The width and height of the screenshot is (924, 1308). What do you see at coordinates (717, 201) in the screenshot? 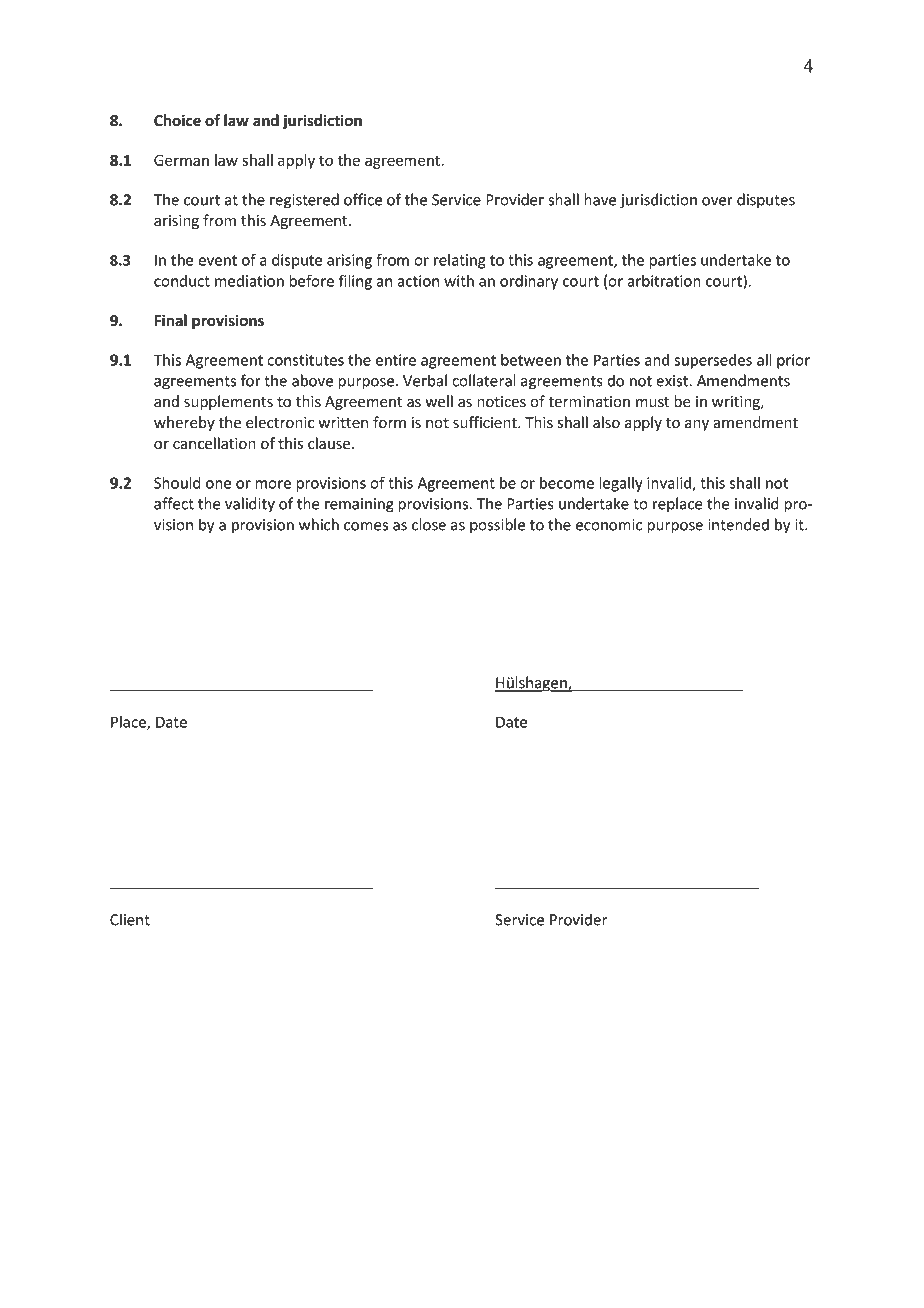
I see `over` at bounding box center [717, 201].
